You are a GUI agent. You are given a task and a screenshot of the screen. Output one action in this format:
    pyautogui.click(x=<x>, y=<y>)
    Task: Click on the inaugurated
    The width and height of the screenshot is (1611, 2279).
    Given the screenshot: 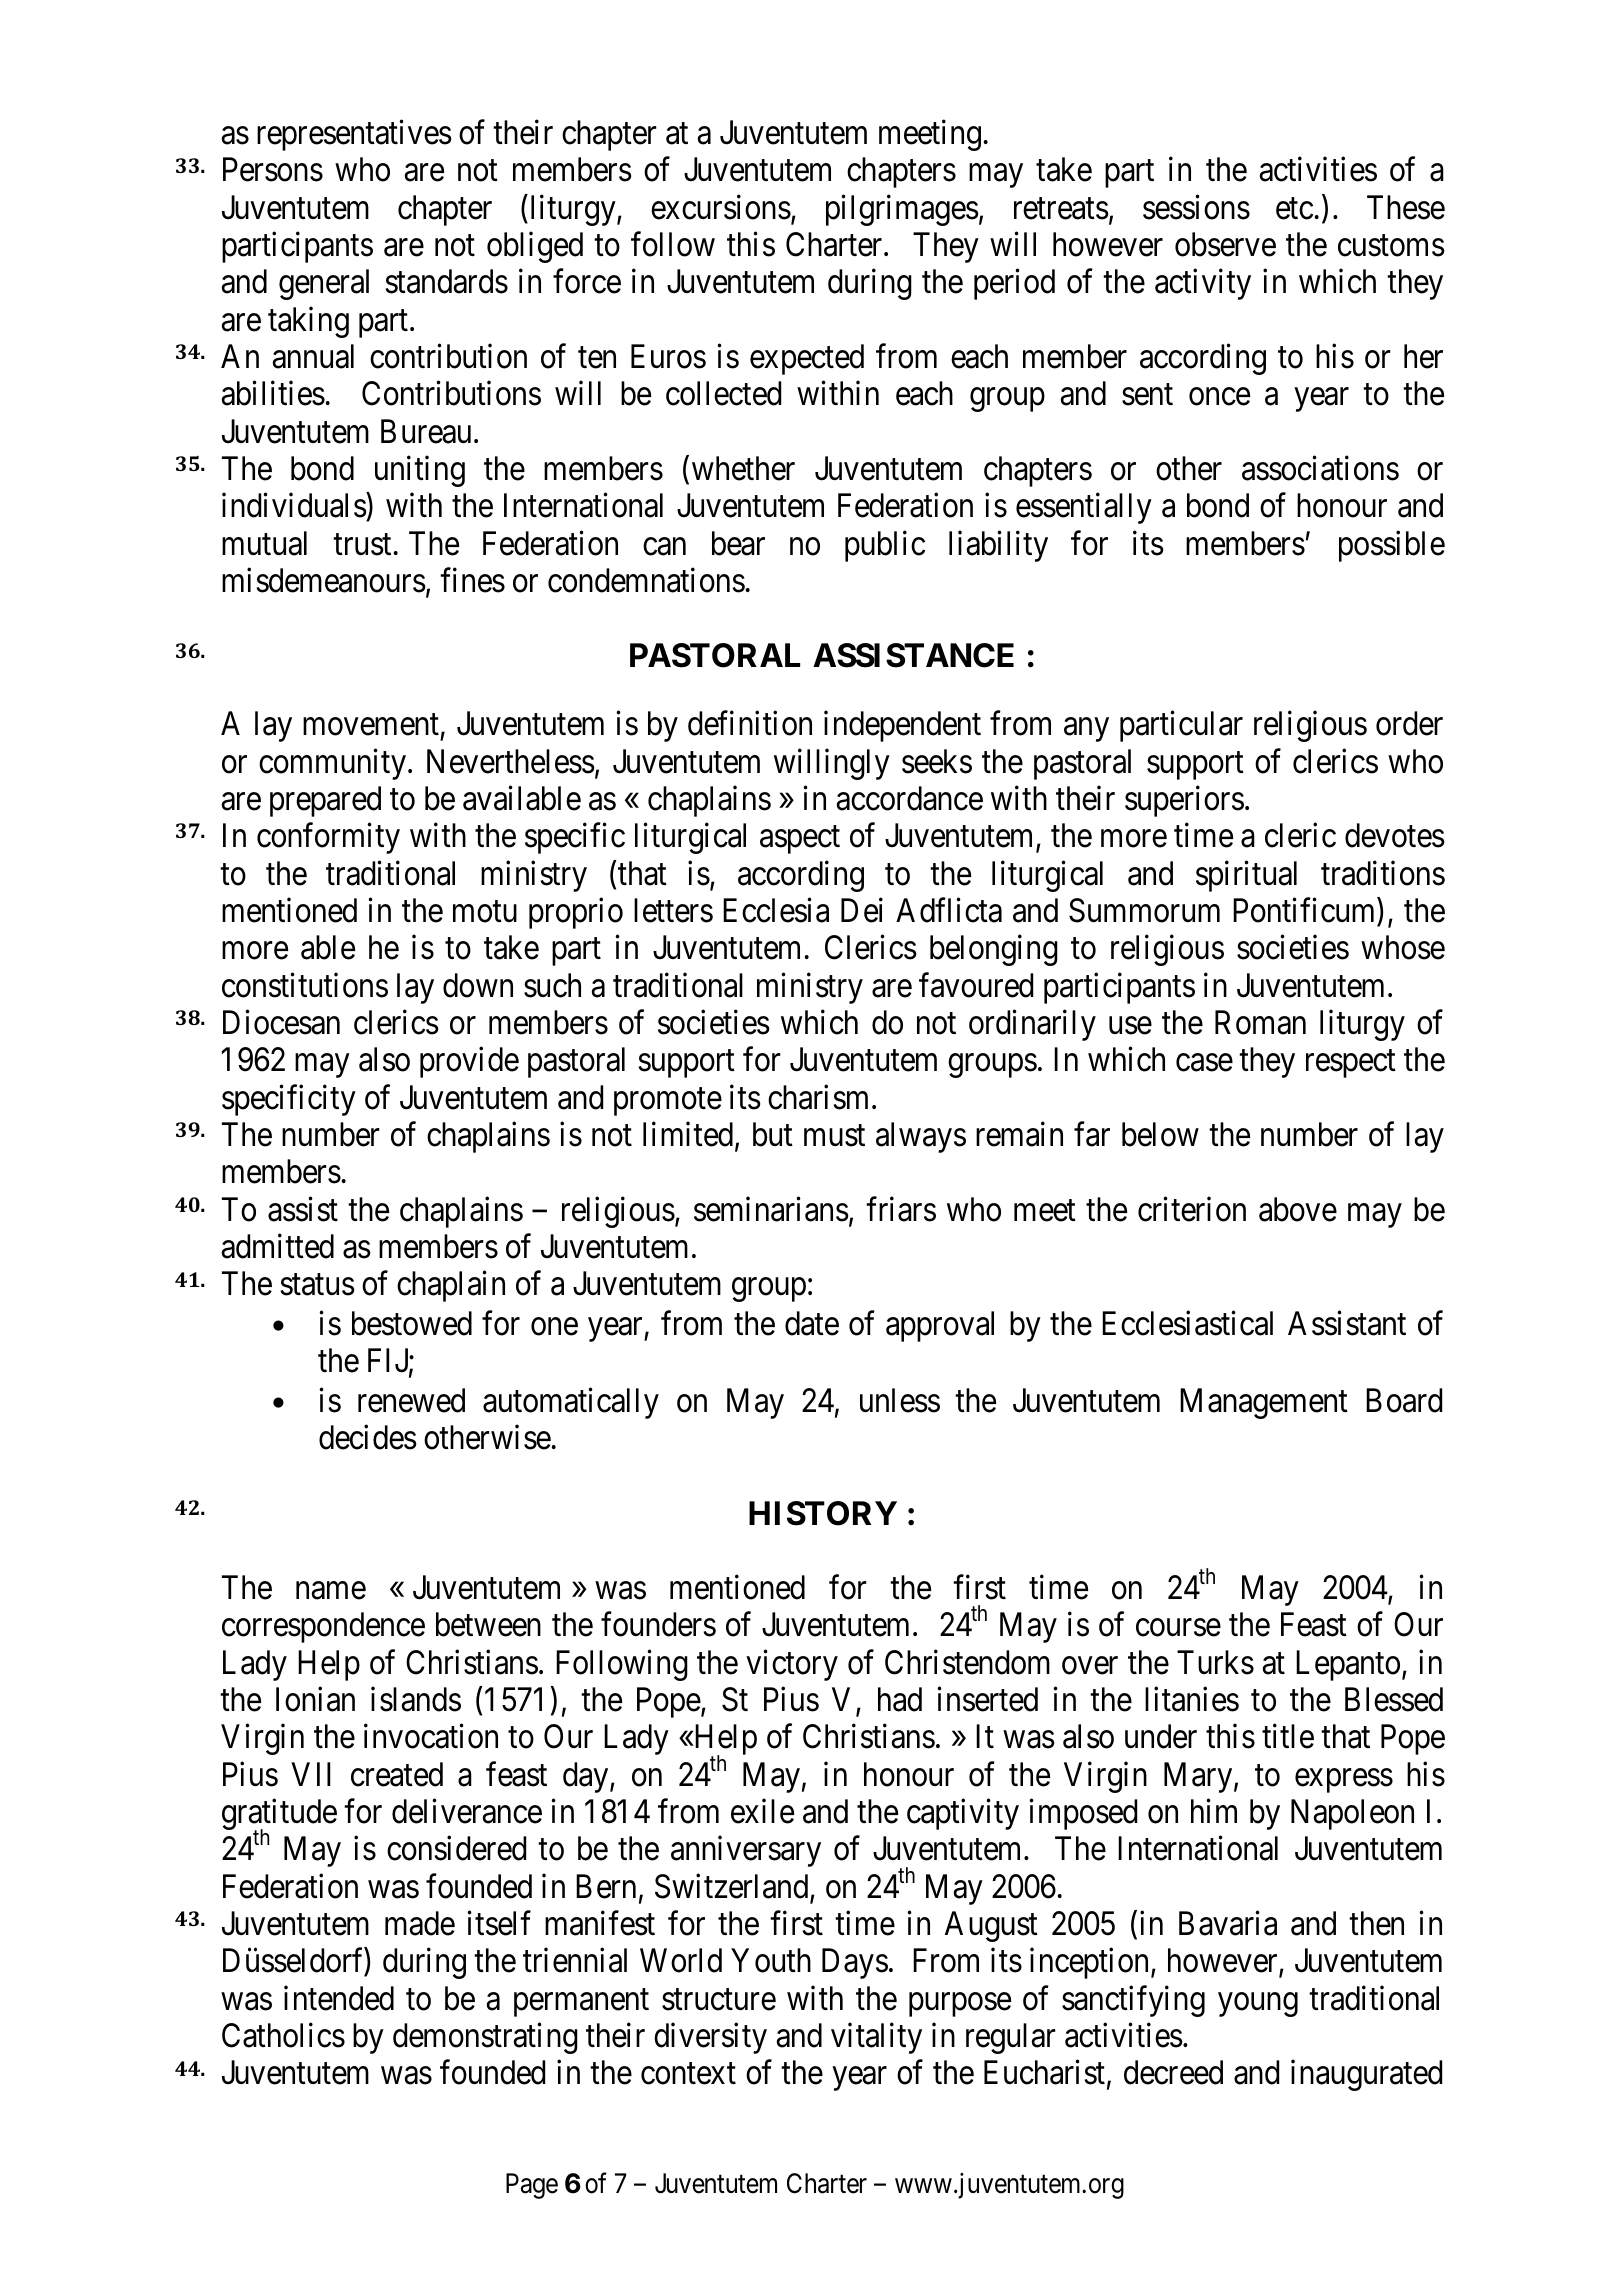 What is the action you would take?
    pyautogui.click(x=1366, y=2075)
